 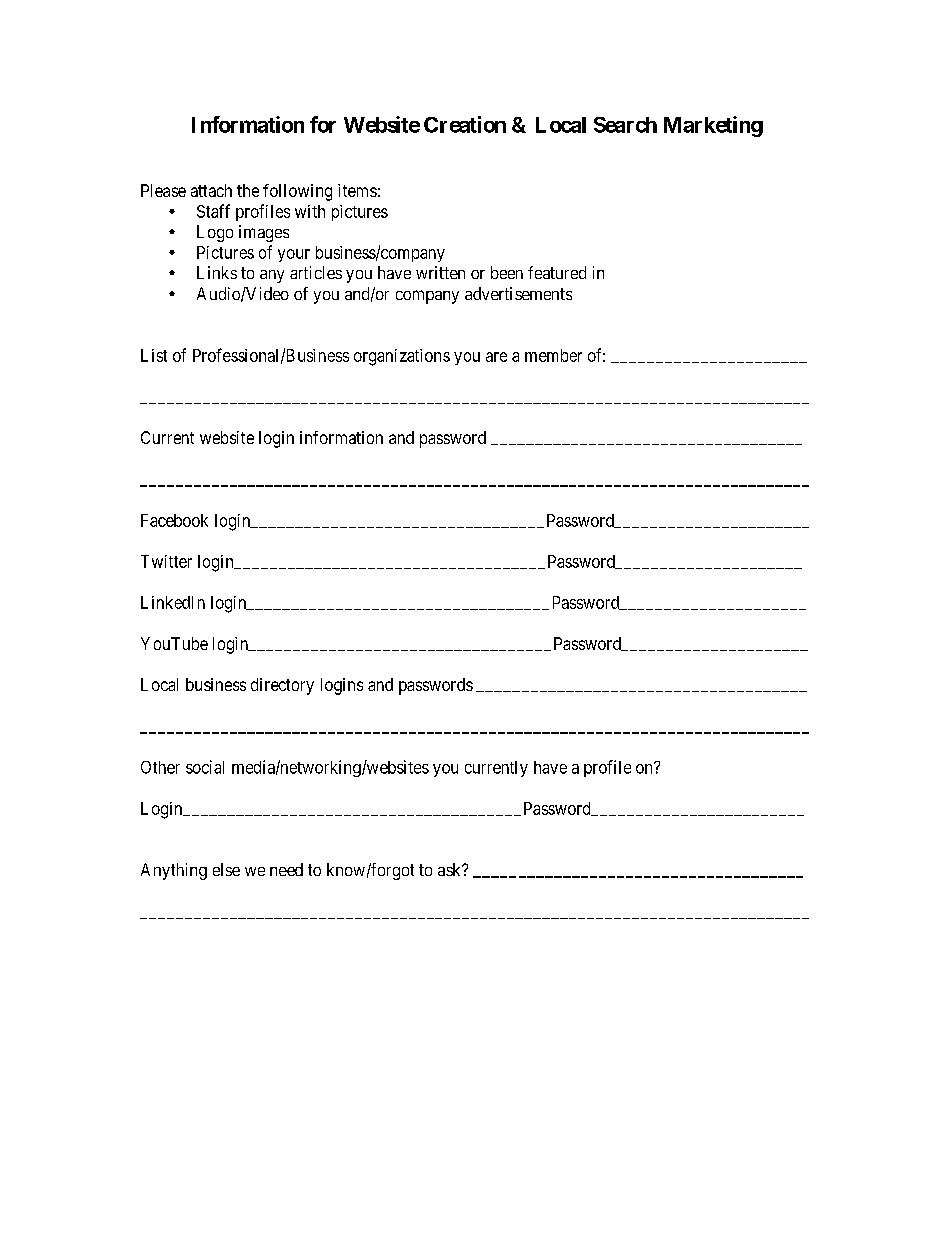 What do you see at coordinates (286, 869) in the screenshot?
I see `need` at bounding box center [286, 869].
